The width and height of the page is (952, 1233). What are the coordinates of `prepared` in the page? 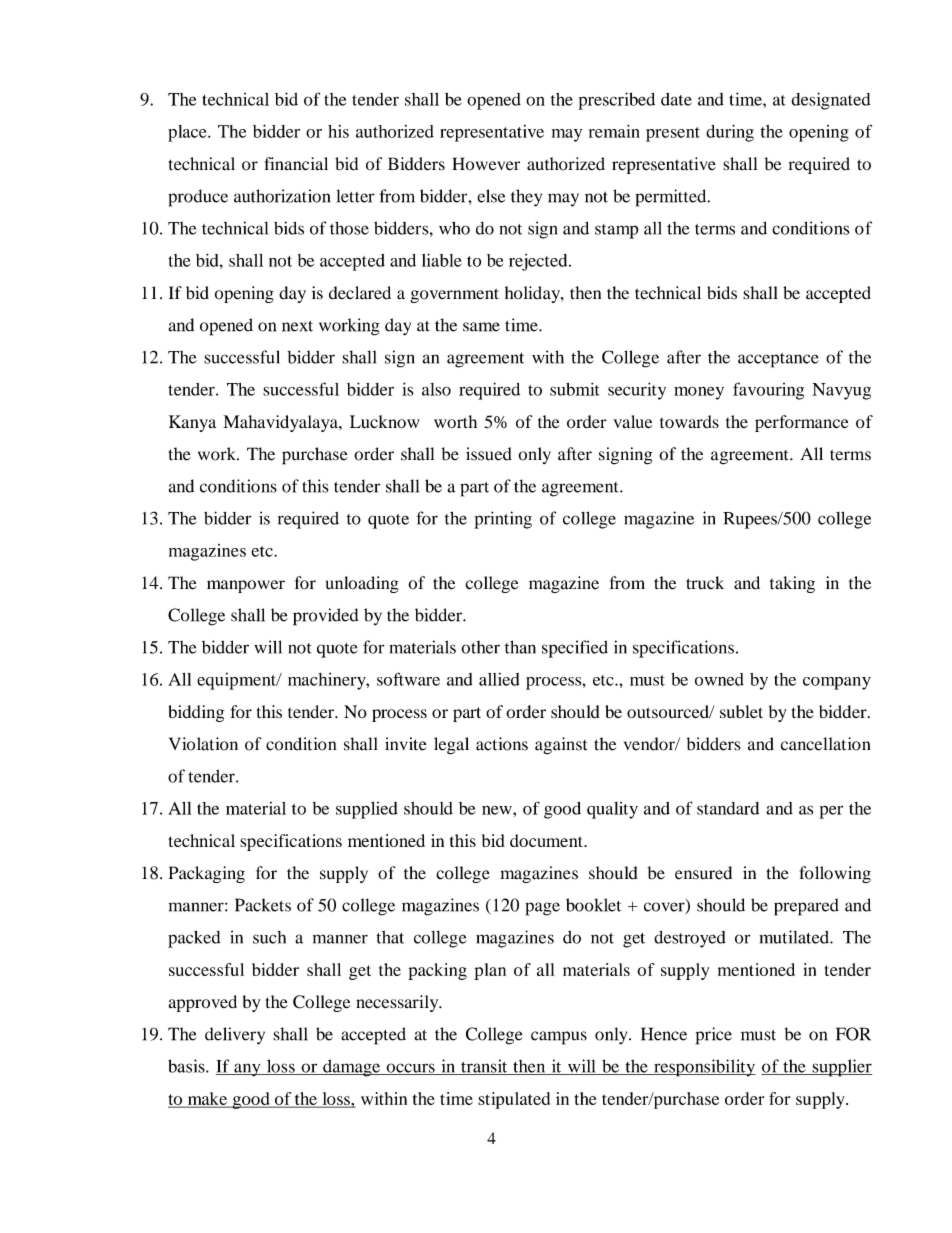 It's located at (806, 907).
